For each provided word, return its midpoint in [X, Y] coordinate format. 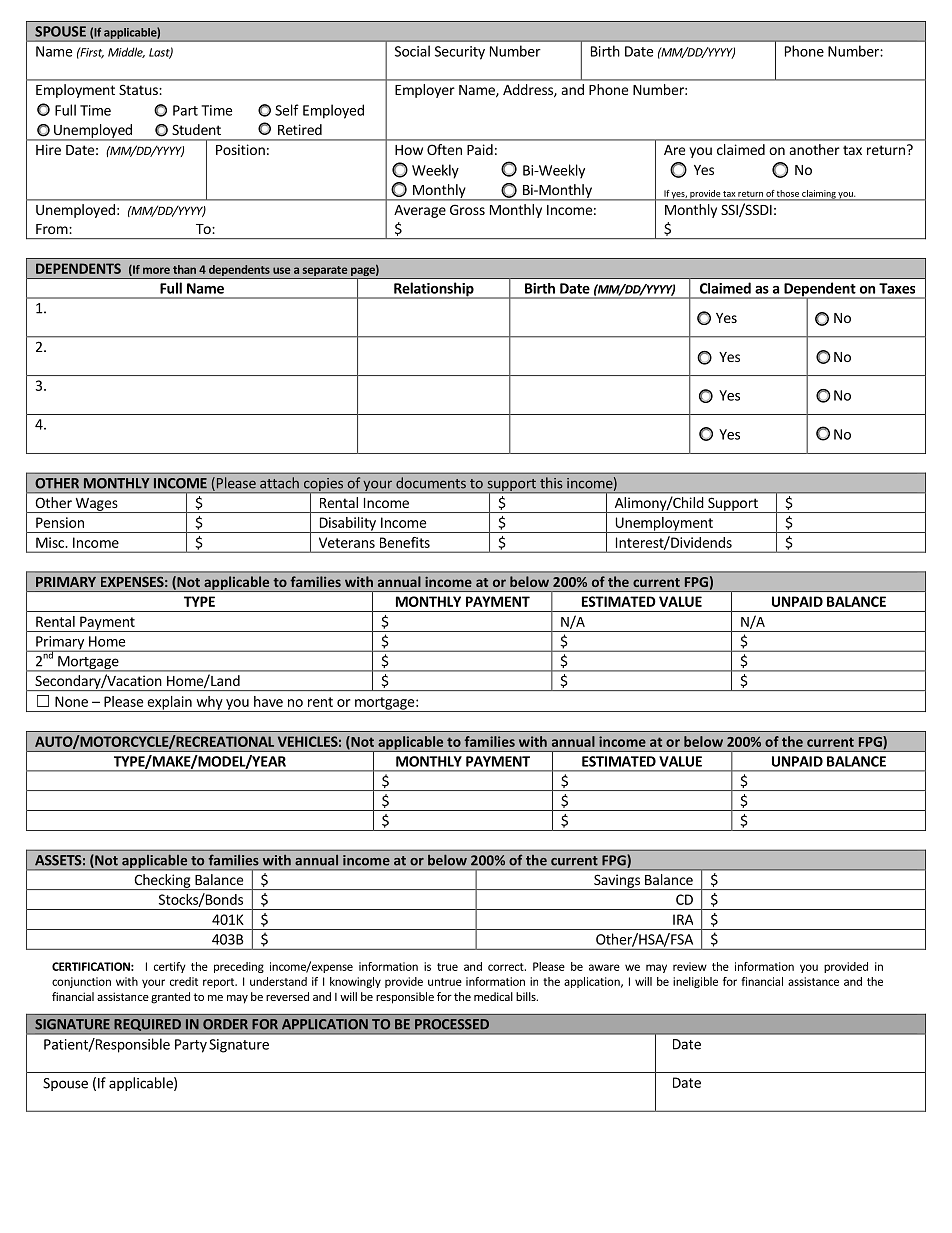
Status [139, 89]
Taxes [897, 288]
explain [169, 704]
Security [460, 53]
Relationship [434, 290]
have [268, 701]
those [788, 193]
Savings [617, 882]
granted [170, 998]
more [156, 270]
